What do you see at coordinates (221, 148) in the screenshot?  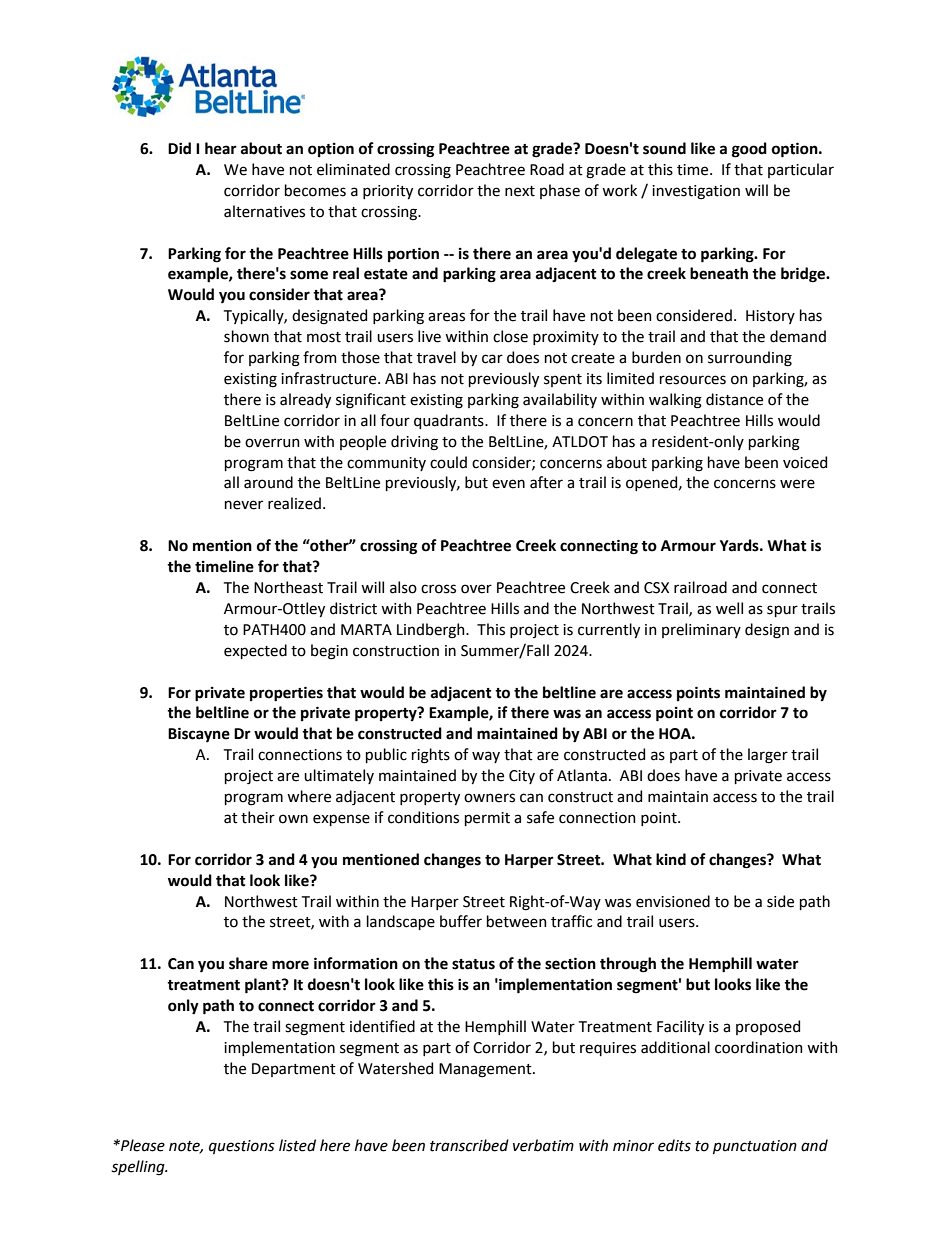 I see `hear` at bounding box center [221, 148].
